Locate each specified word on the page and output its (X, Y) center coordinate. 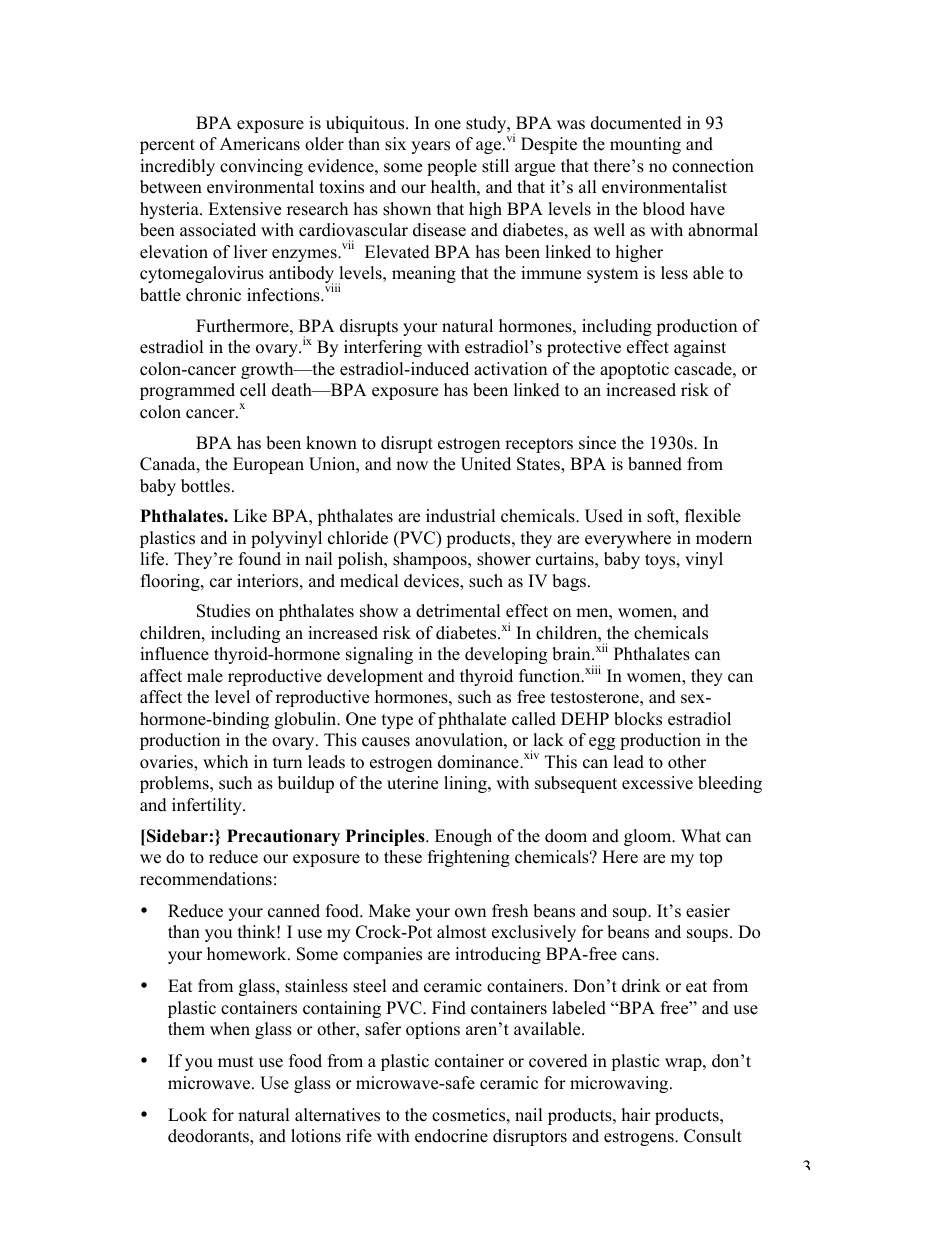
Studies (223, 611)
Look (187, 1115)
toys (661, 561)
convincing (261, 167)
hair (636, 1114)
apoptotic (634, 370)
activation (510, 369)
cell (253, 390)
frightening (469, 858)
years (430, 147)
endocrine (451, 1136)
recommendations (206, 879)
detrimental (458, 611)
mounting (645, 145)
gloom (649, 837)
